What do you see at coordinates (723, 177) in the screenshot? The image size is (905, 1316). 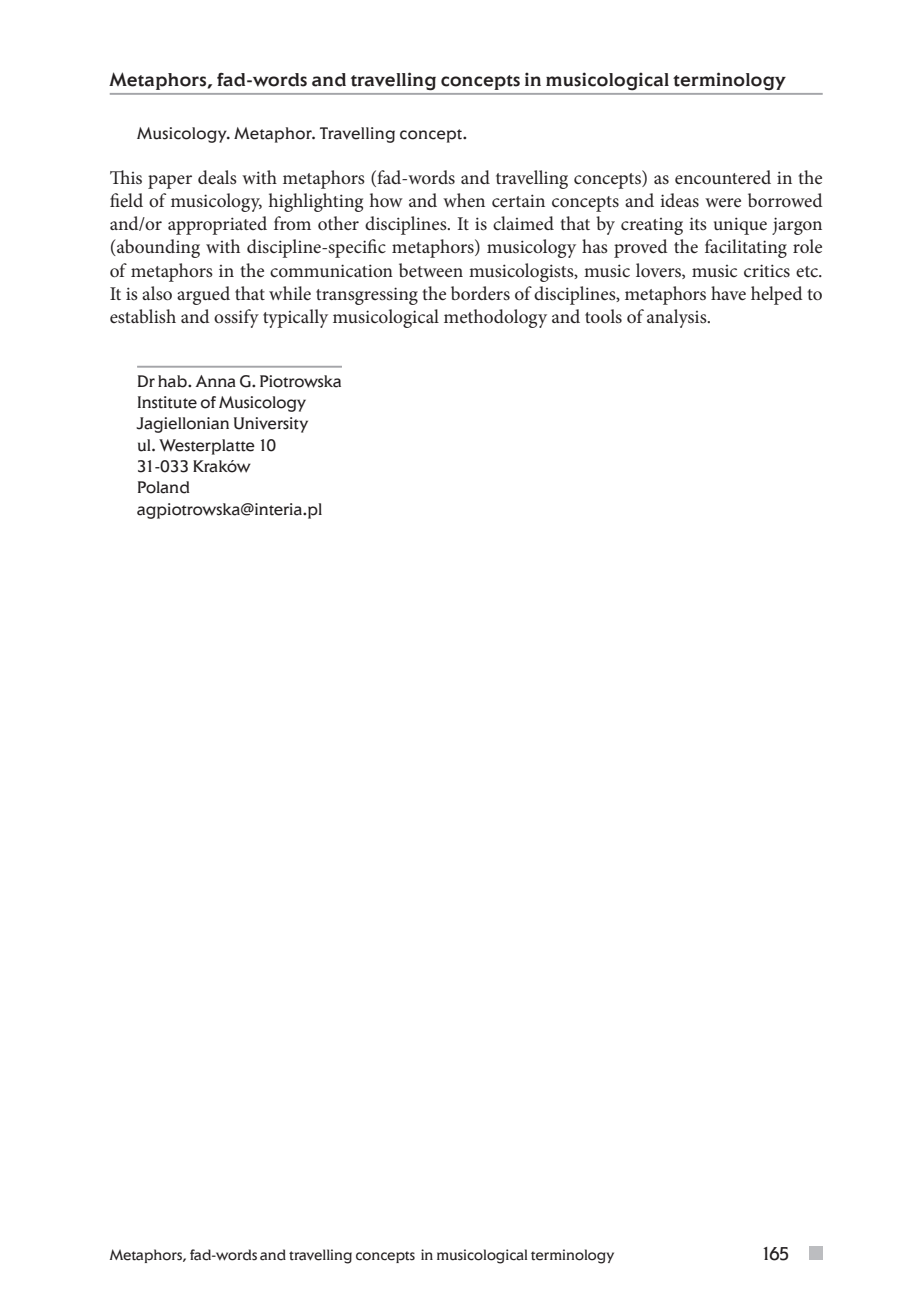 I see `encountered` at bounding box center [723, 177].
